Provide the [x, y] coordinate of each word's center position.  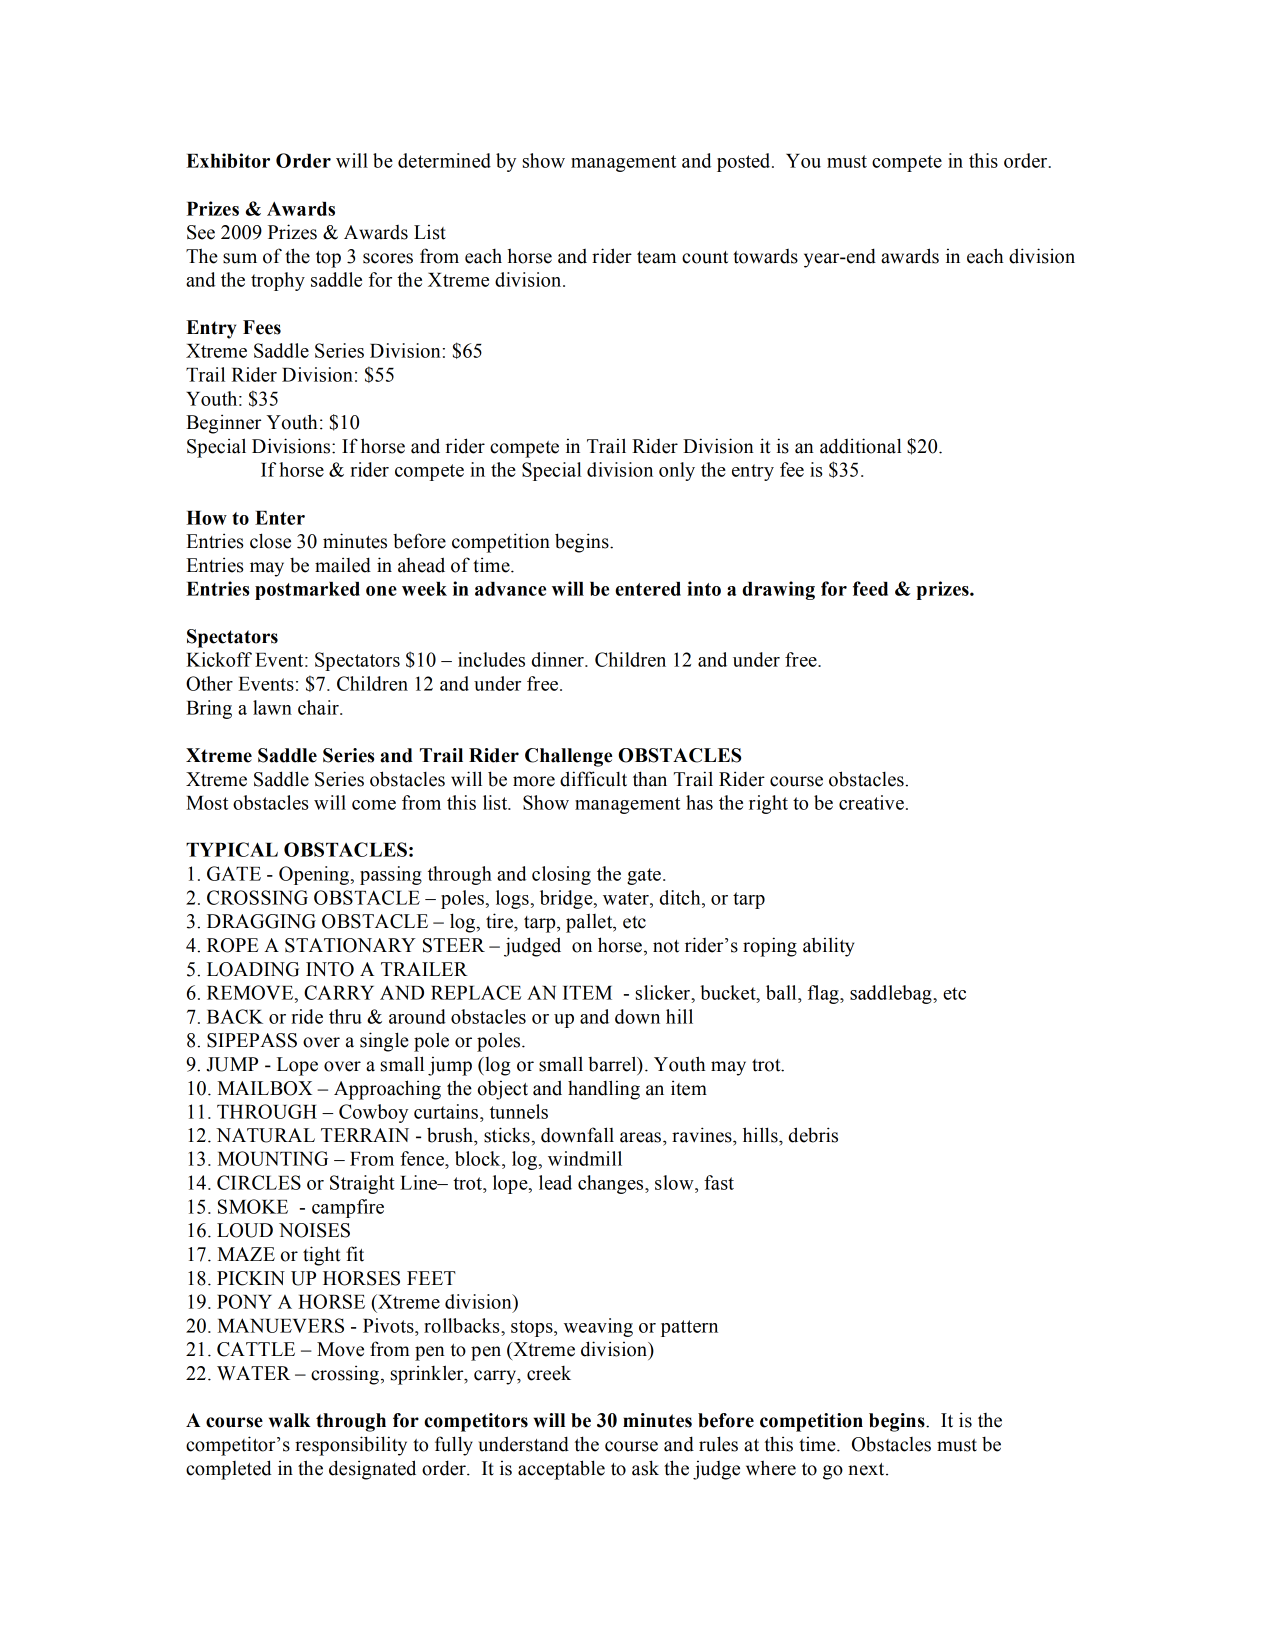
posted [745, 162]
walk [290, 1420]
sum [240, 258]
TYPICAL [232, 849]
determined [444, 160]
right [768, 804]
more [534, 781]
